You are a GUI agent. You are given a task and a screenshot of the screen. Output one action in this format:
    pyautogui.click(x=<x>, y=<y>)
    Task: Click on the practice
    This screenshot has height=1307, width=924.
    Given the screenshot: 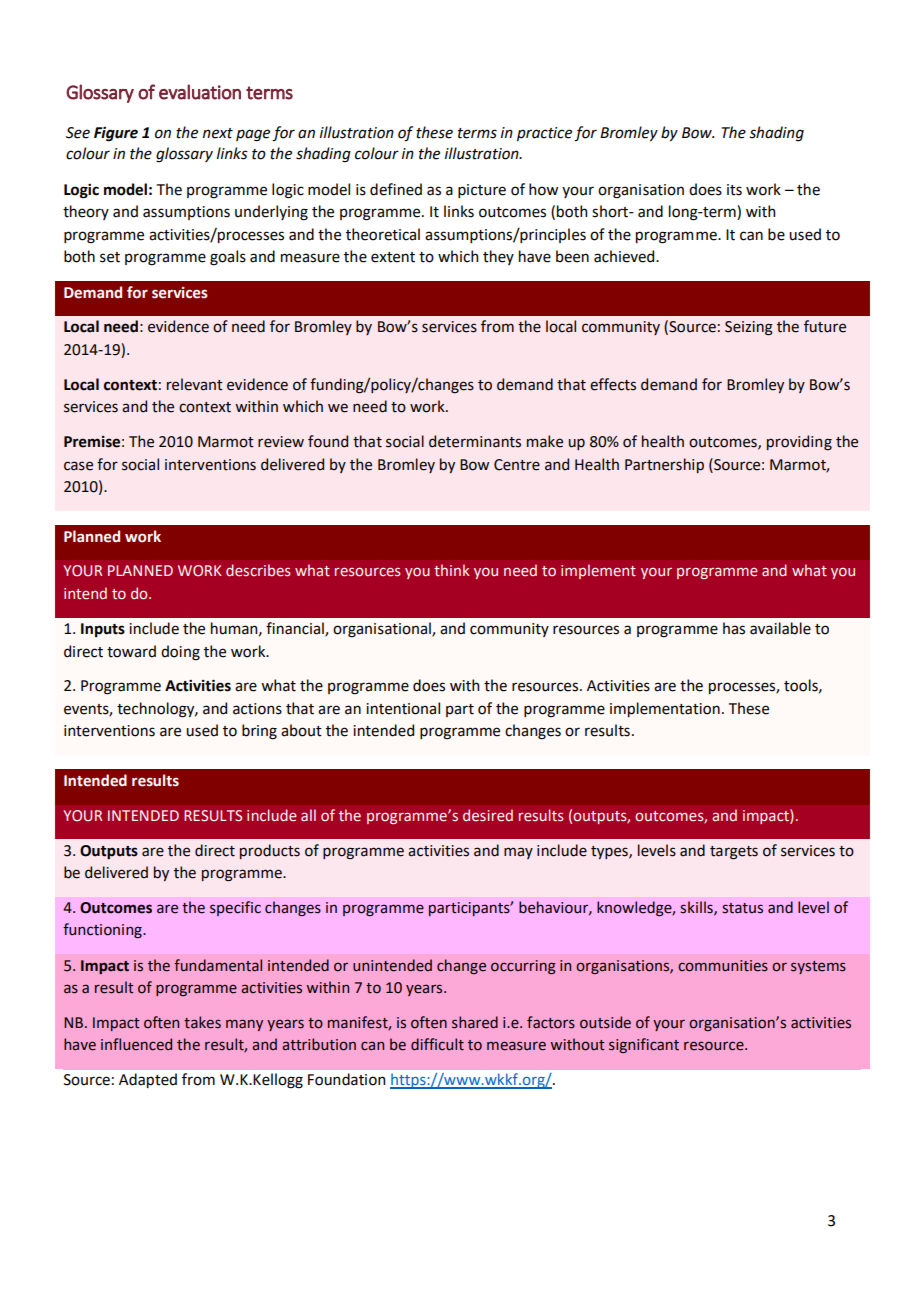 What is the action you would take?
    pyautogui.click(x=544, y=134)
